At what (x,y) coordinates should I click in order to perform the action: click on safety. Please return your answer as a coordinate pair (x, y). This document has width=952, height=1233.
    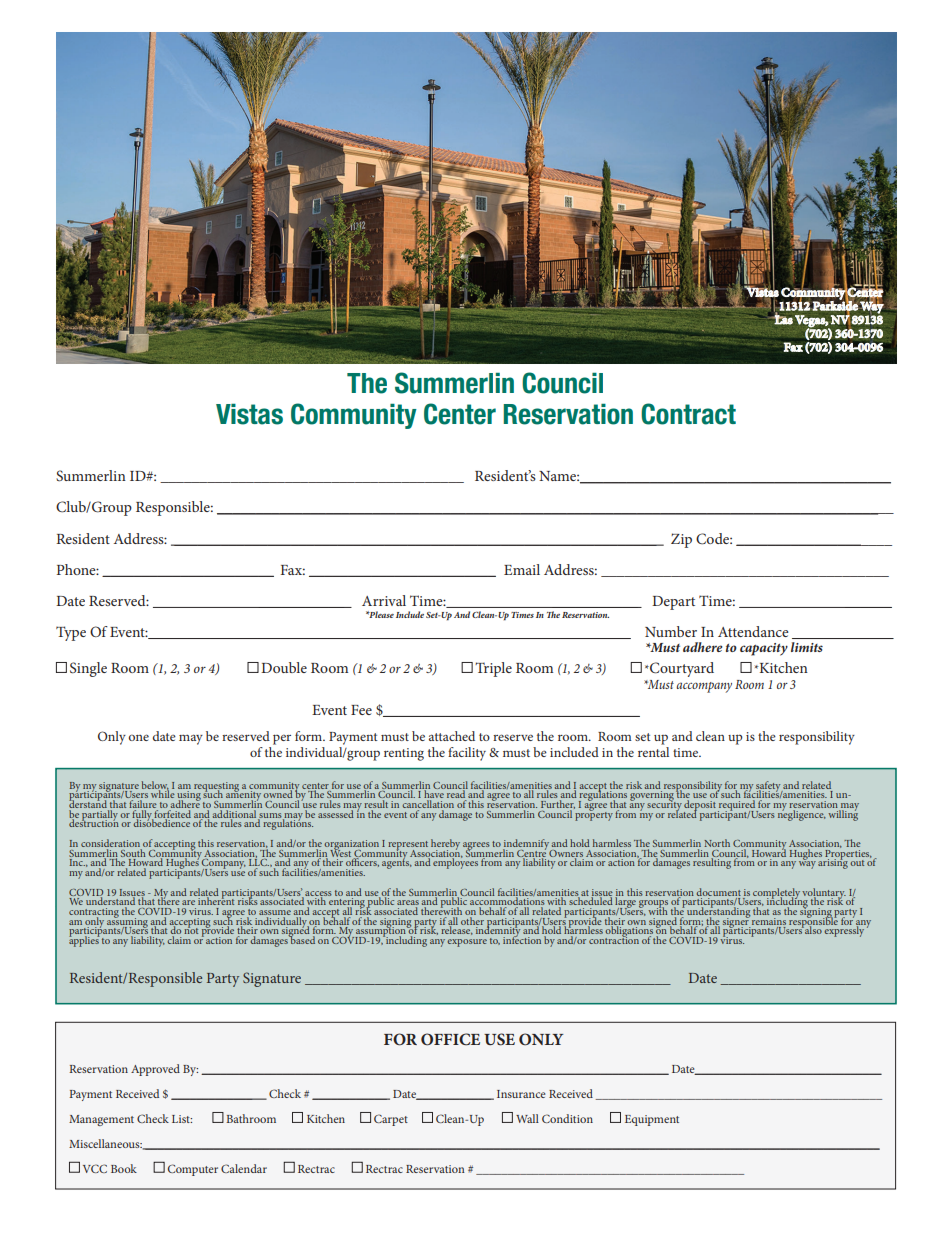
    Looking at the image, I should click on (768, 787).
